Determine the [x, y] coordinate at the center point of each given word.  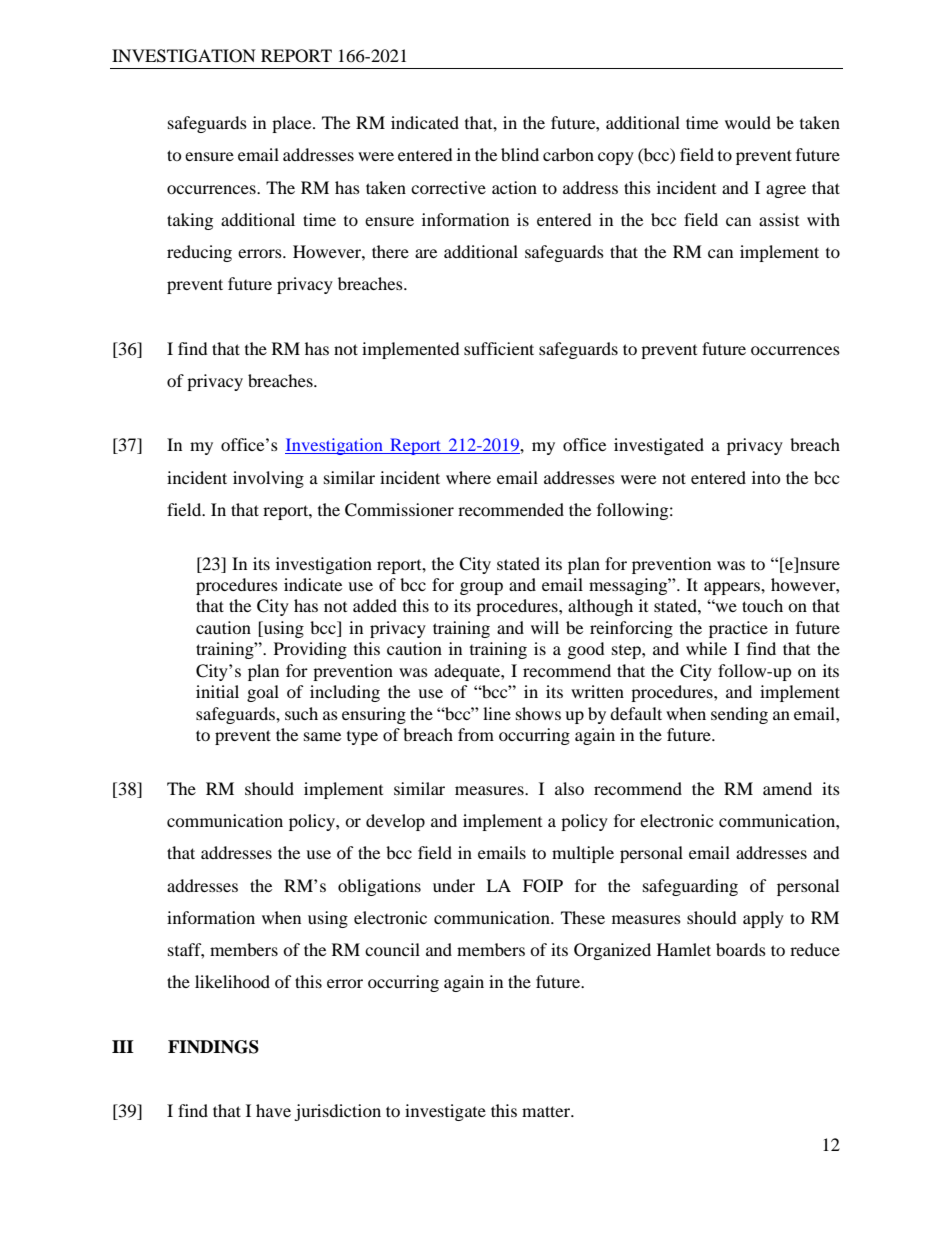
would [748, 122]
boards [741, 949]
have [273, 1110]
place [293, 124]
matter [547, 1111]
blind [520, 154]
